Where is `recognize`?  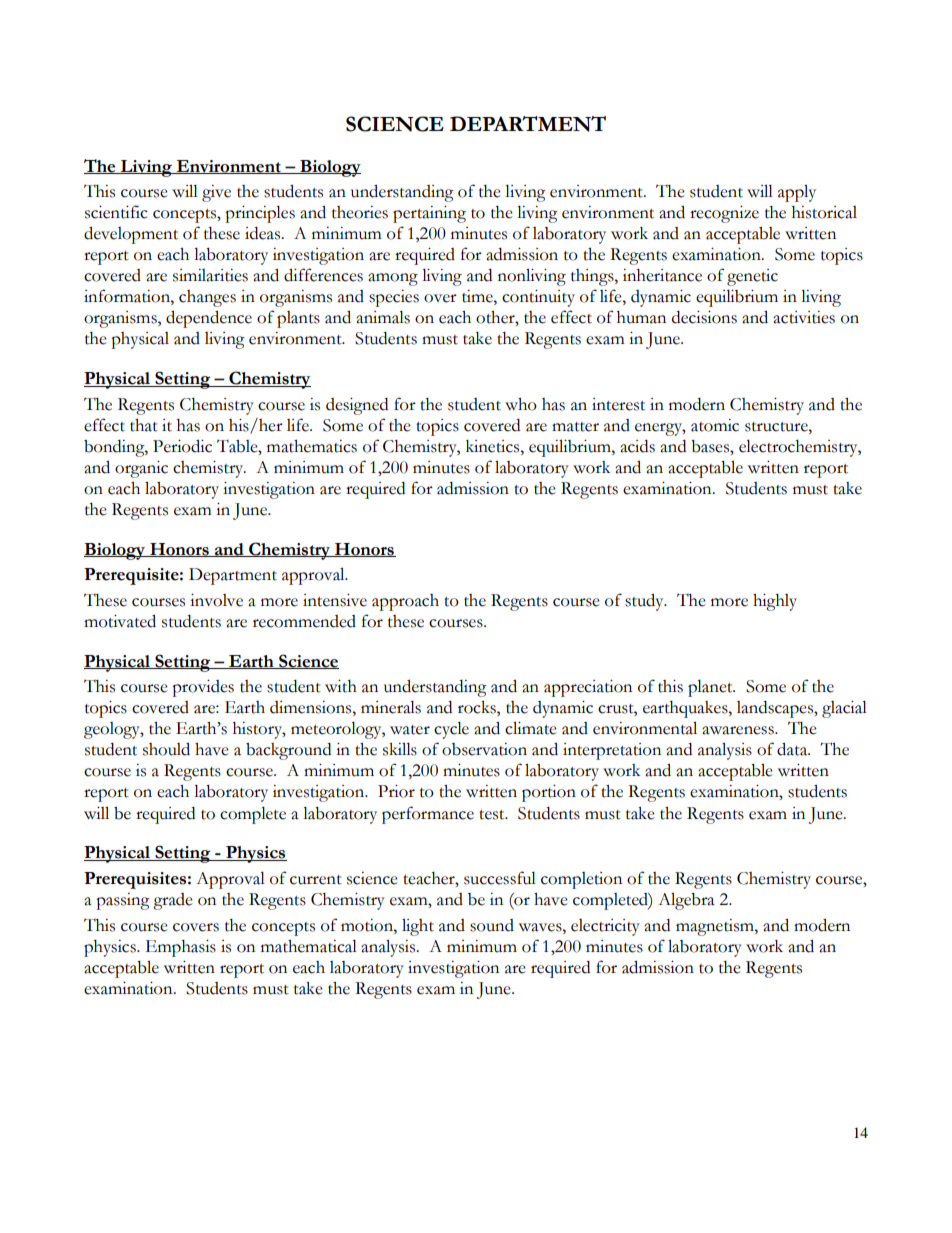
recognize is located at coordinates (724, 214).
